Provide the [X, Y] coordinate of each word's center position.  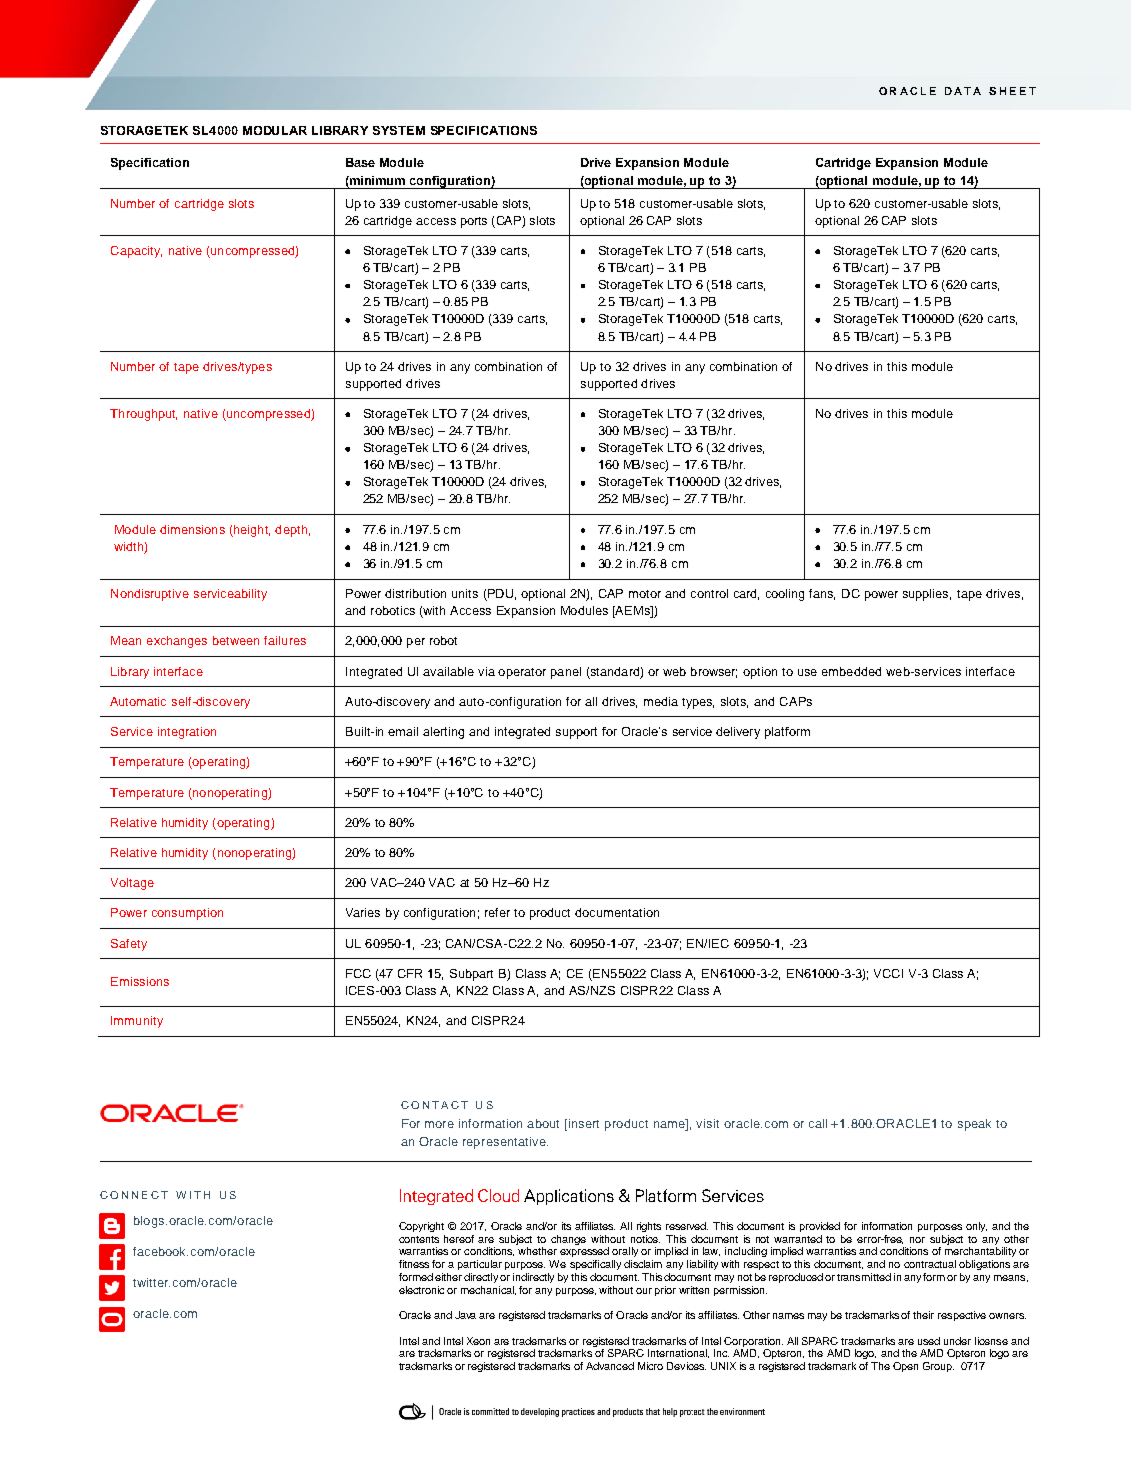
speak [974, 1125]
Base [360, 162]
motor [645, 594]
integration [187, 733]
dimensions [192, 529]
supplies [927, 595]
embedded [851, 671]
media [661, 701]
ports [474, 222]
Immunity [137, 1022]
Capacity [136, 252]
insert [584, 1123]
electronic [421, 1290]
